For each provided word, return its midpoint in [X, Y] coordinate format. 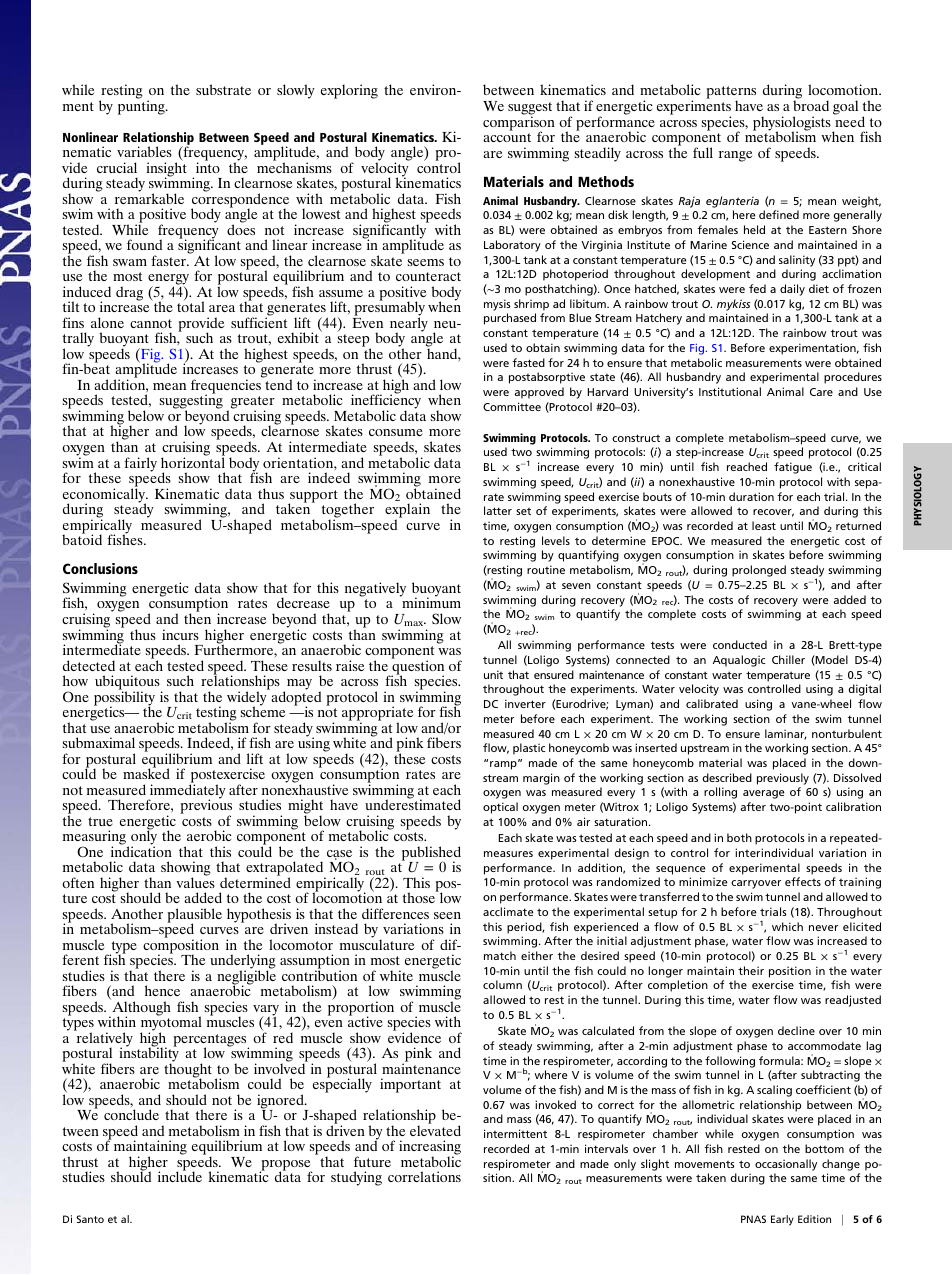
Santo [90, 1219]
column [502, 984]
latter [498, 510]
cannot [151, 323]
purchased [510, 319]
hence [162, 990]
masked [146, 773]
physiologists [793, 124]
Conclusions [100, 568]
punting [142, 106]
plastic [529, 749]
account [507, 137]
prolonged [759, 571]
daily [792, 290]
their [751, 970]
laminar [785, 734]
